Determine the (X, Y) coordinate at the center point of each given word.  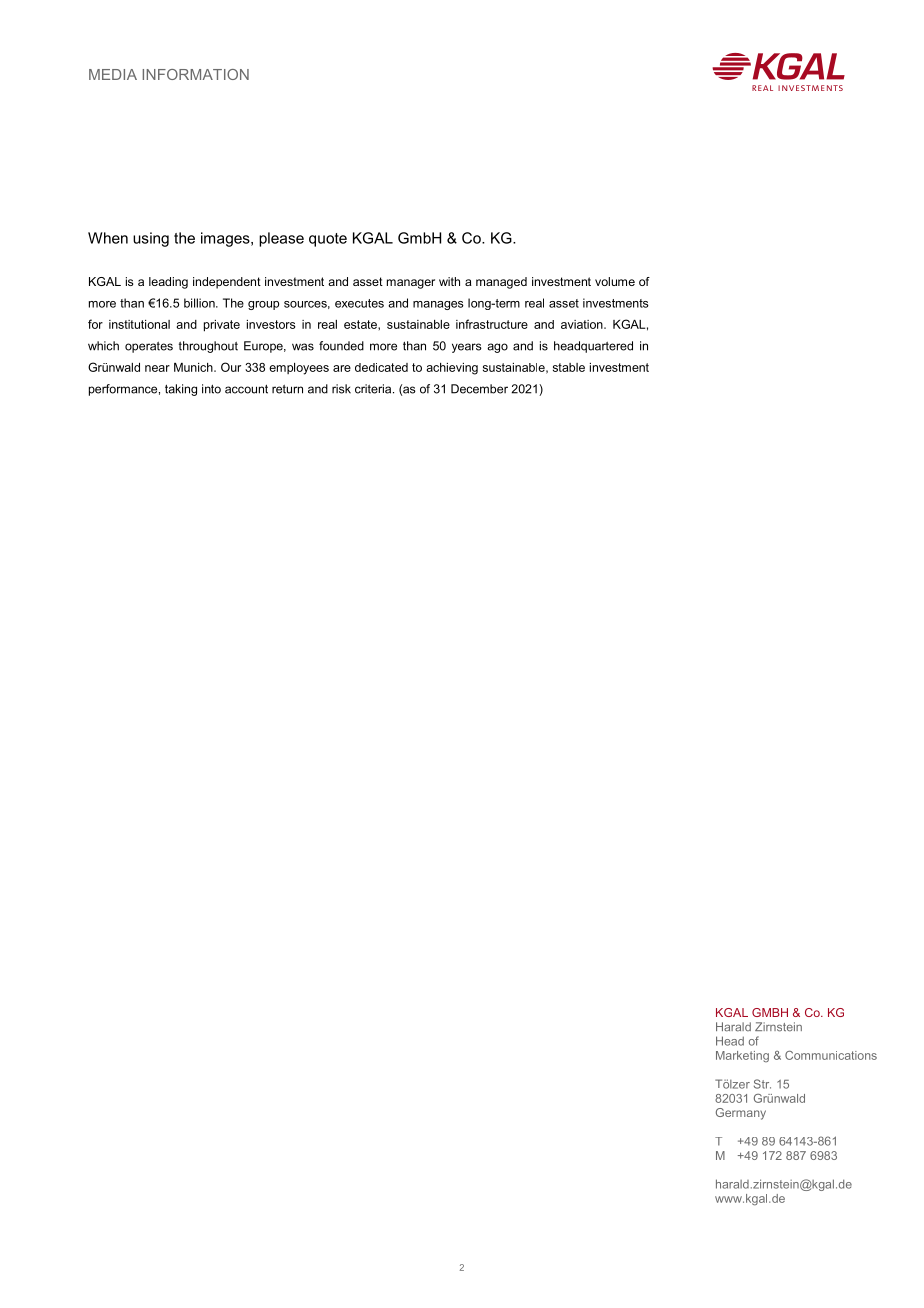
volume (615, 281)
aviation (583, 324)
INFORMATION (196, 74)
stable (569, 367)
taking (181, 390)
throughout (208, 347)
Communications (831, 1055)
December (479, 389)
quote (328, 240)
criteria (374, 389)
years (467, 348)
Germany (741, 1114)
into (211, 389)
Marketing (742, 1056)
